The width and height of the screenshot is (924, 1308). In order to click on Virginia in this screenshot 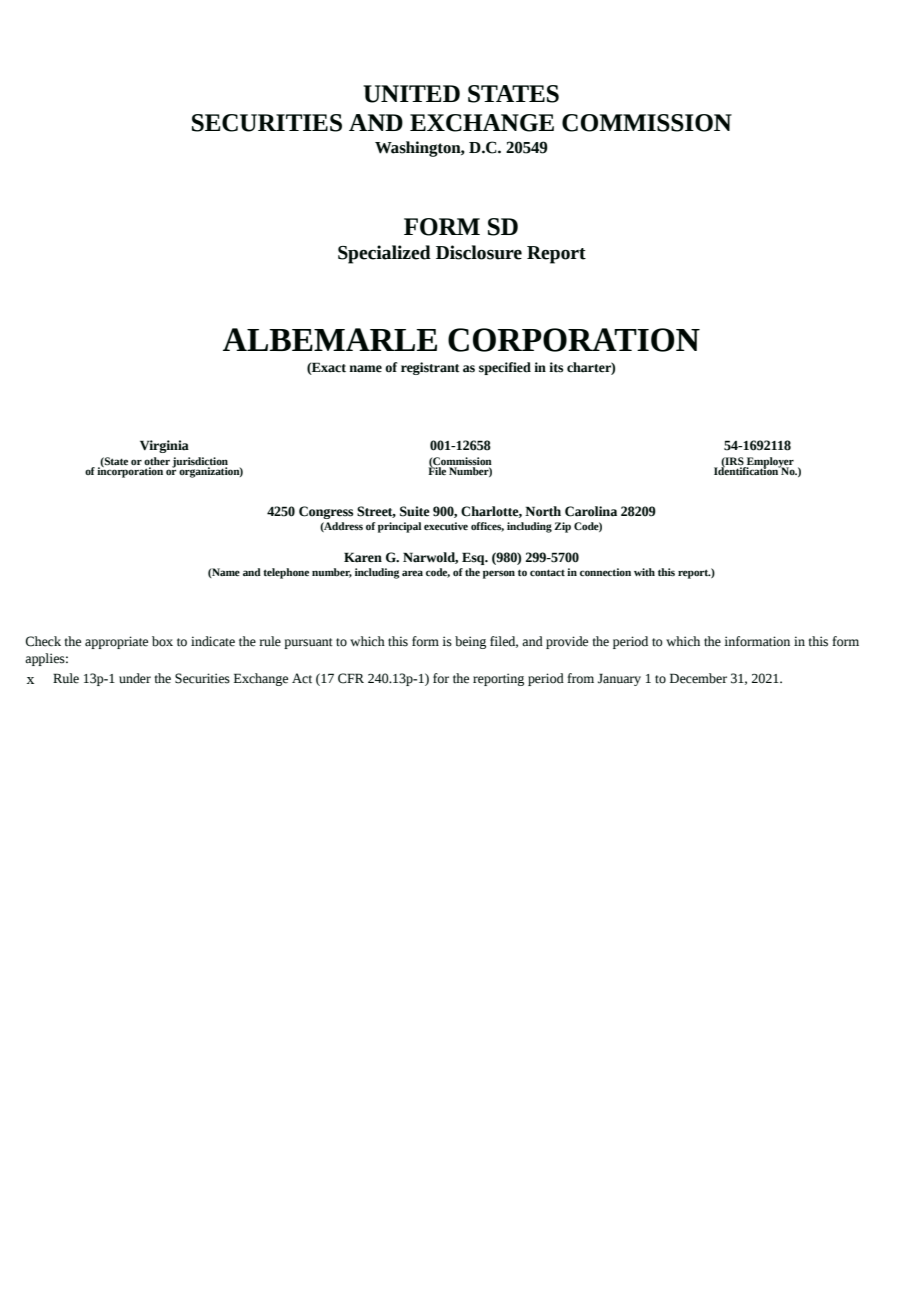, I will do `click(164, 446)`.
